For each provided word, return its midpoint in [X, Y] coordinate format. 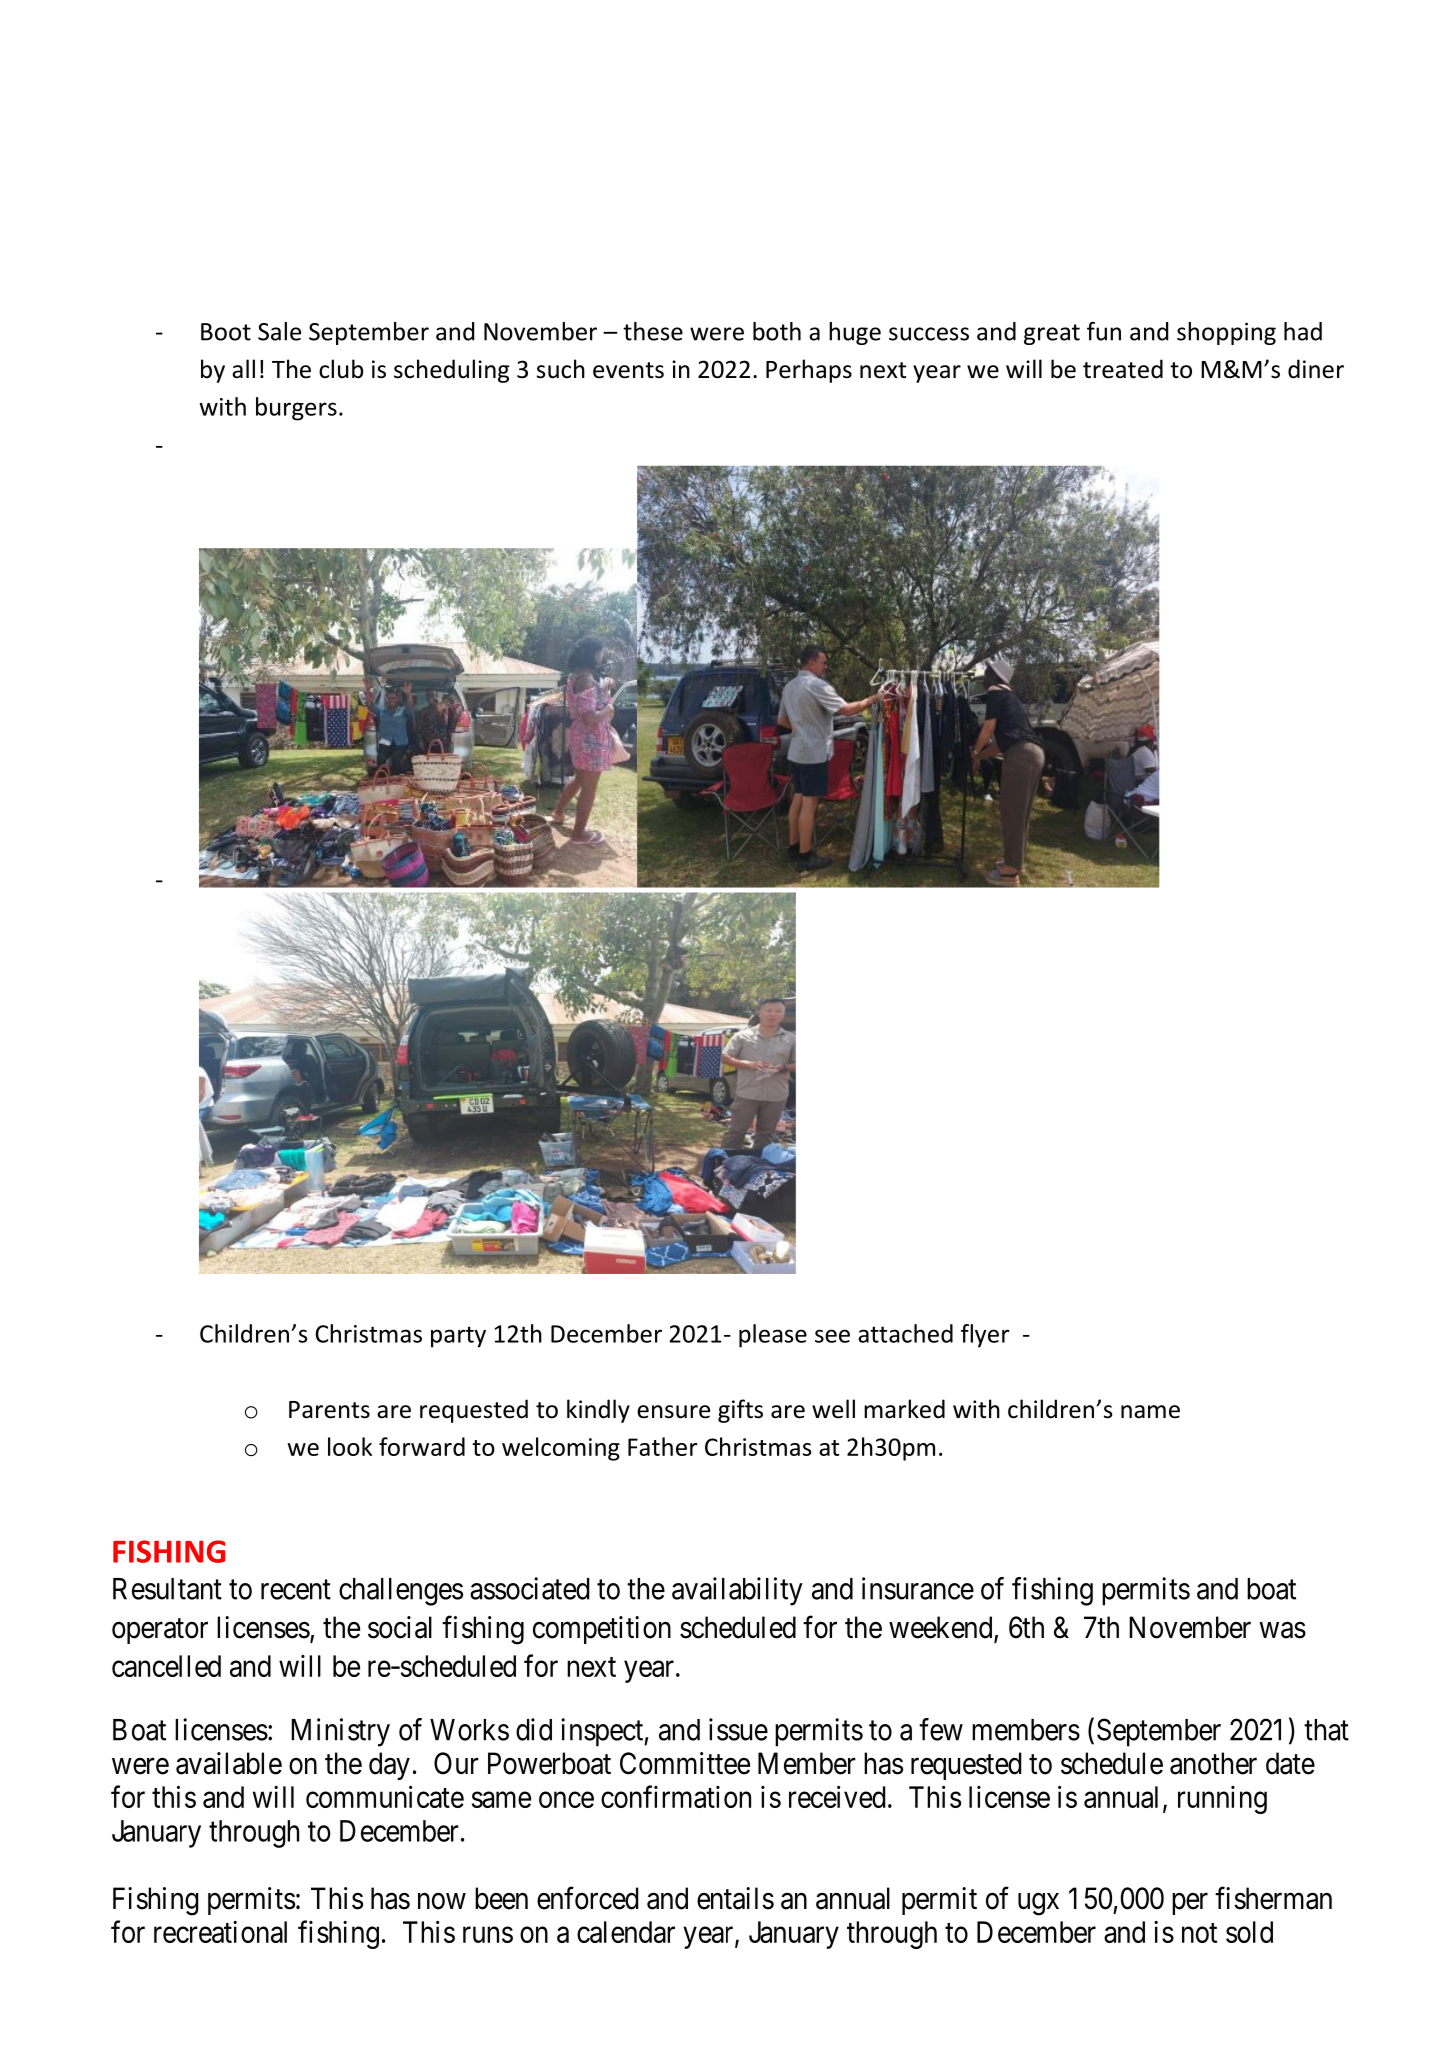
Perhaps [809, 371]
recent [296, 1590]
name [1150, 1412]
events [628, 370]
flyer [985, 1336]
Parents [329, 1410]
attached [905, 1333]
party [458, 1337]
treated [1123, 369]
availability [737, 1591]
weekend [942, 1628]
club [341, 369]
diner [1316, 369]
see [832, 1336]
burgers [296, 409]
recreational [220, 1932]
